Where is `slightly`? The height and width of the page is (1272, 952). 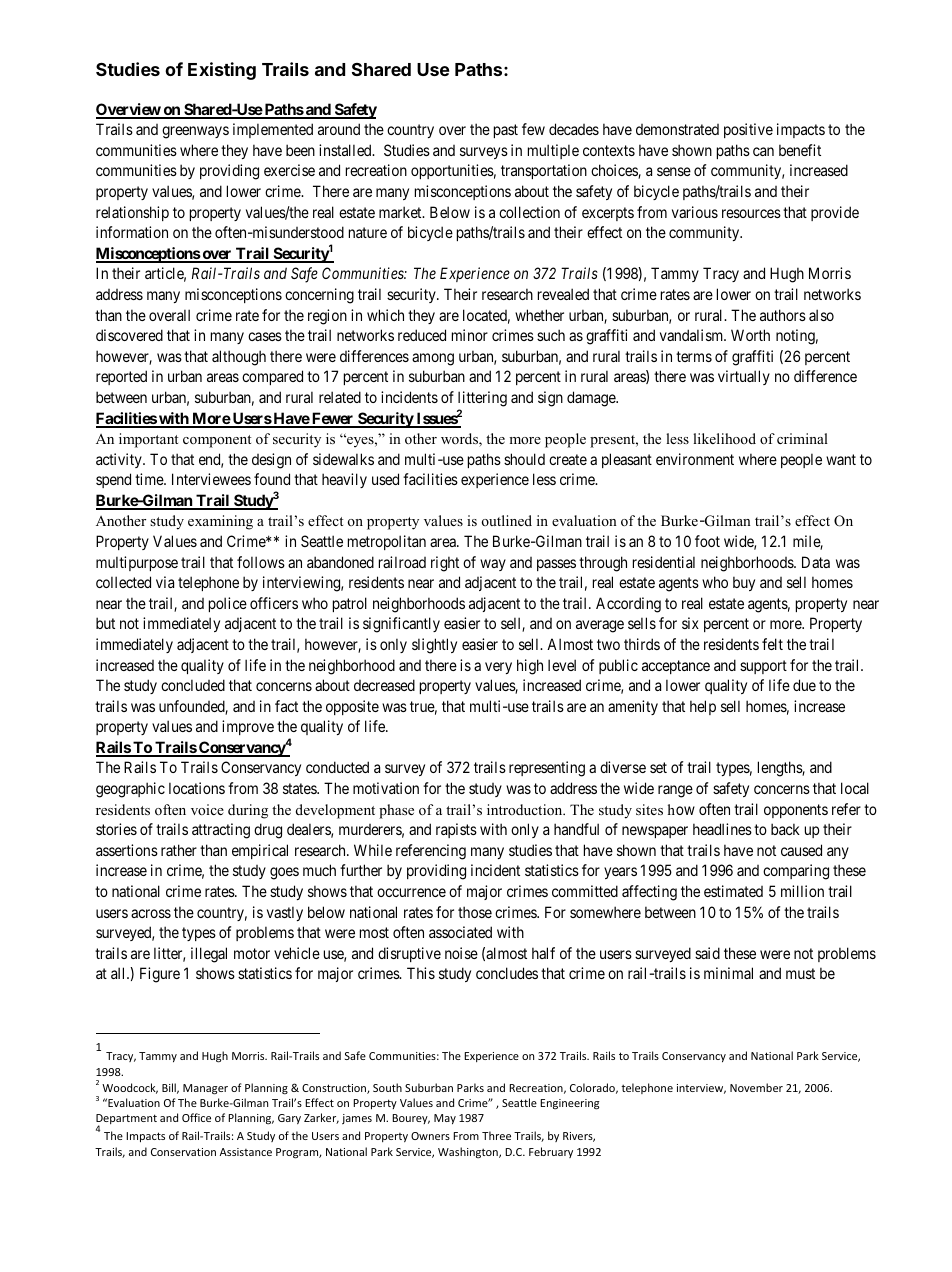 slightly is located at coordinates (434, 646).
